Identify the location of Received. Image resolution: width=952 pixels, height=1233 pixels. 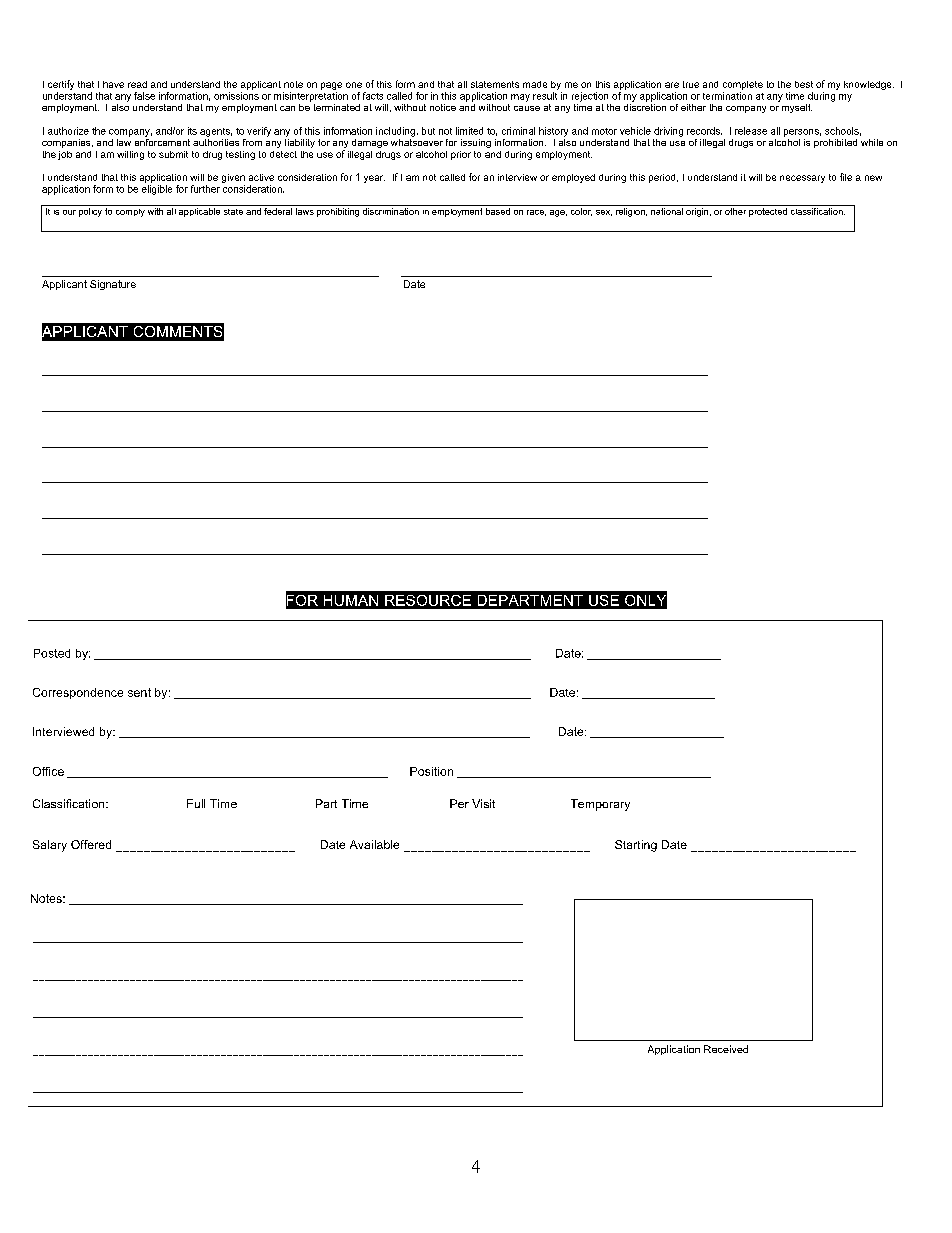
(726, 1049).
